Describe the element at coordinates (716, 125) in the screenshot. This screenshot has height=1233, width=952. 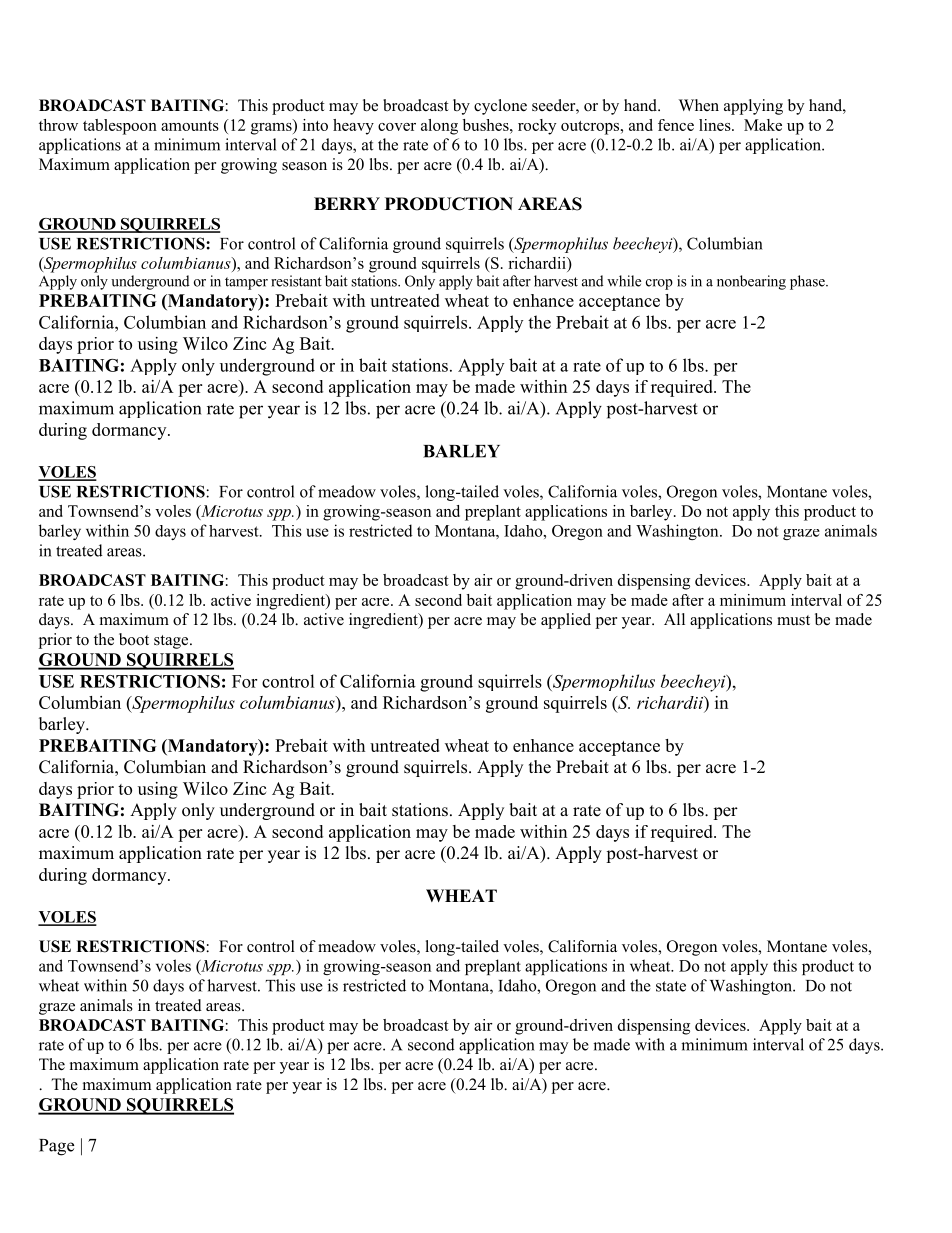
I see `lines` at that location.
